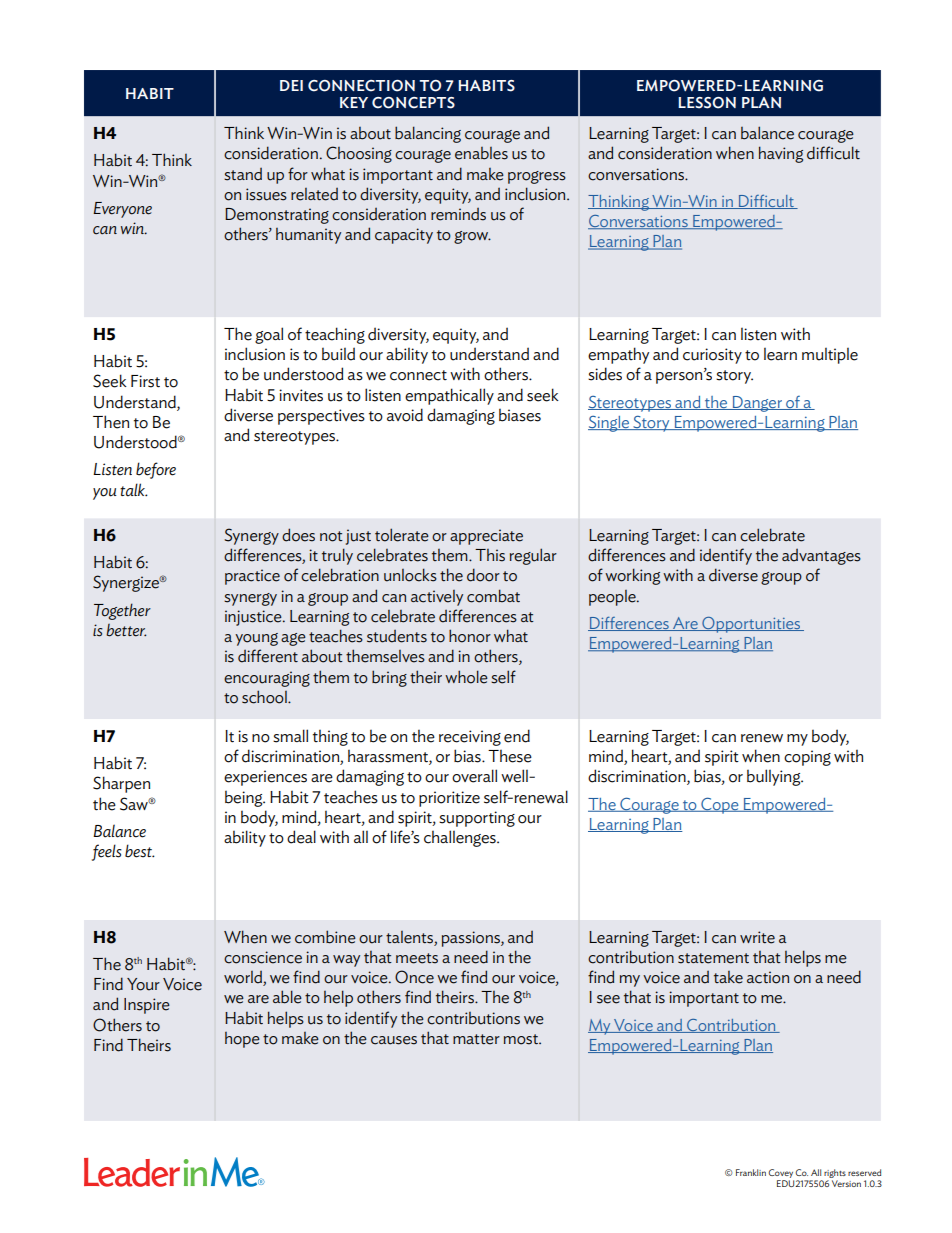  I want to click on balancing, so click(428, 134).
